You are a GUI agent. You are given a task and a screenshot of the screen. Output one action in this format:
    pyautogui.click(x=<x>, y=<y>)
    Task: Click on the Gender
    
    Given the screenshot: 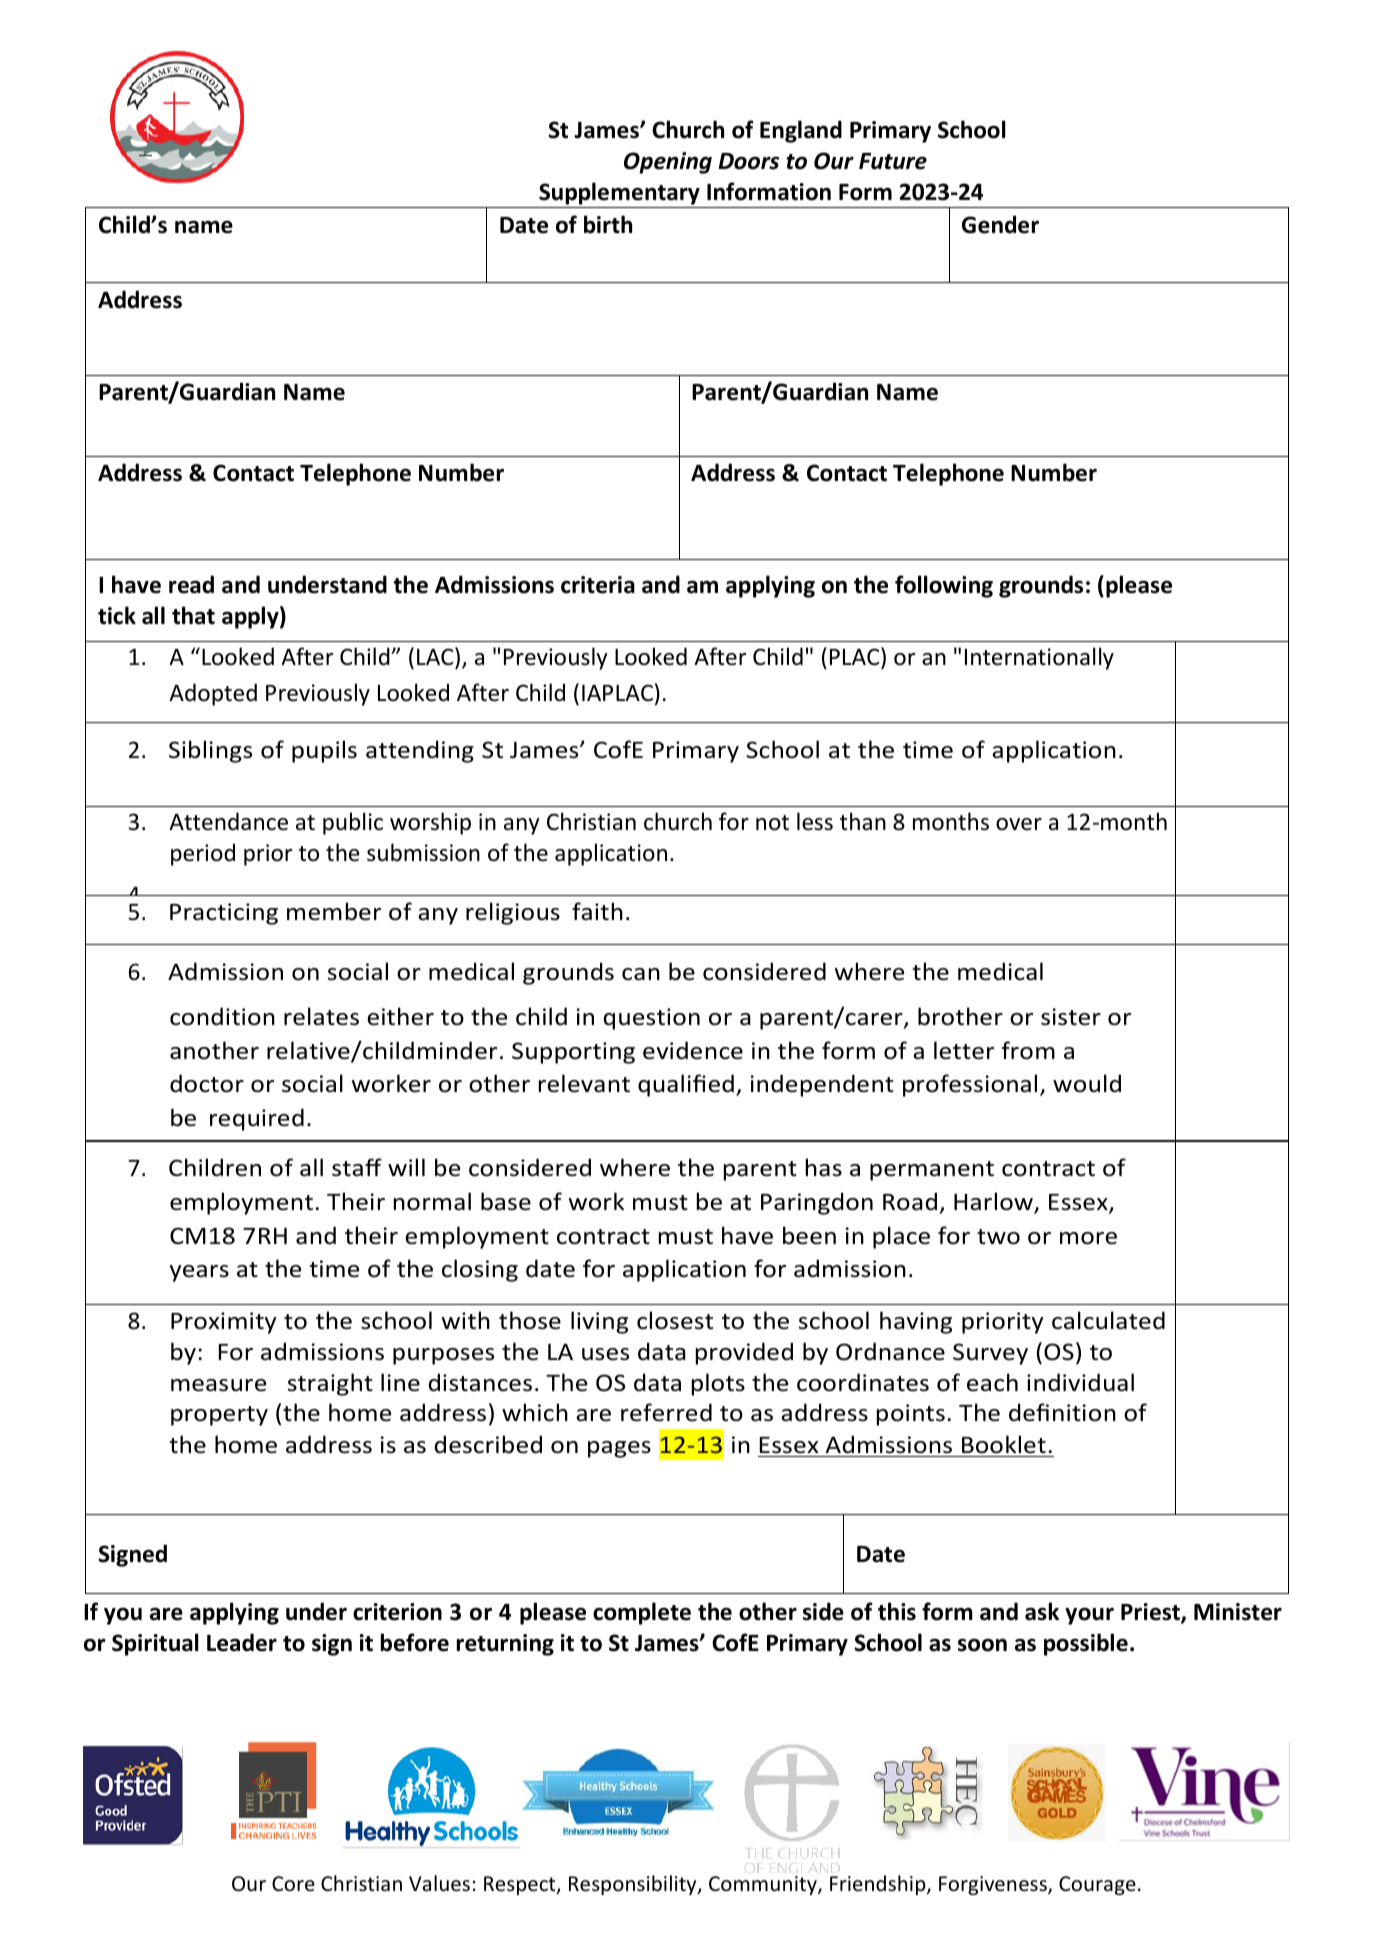 What is the action you would take?
    pyautogui.click(x=1000, y=224)
